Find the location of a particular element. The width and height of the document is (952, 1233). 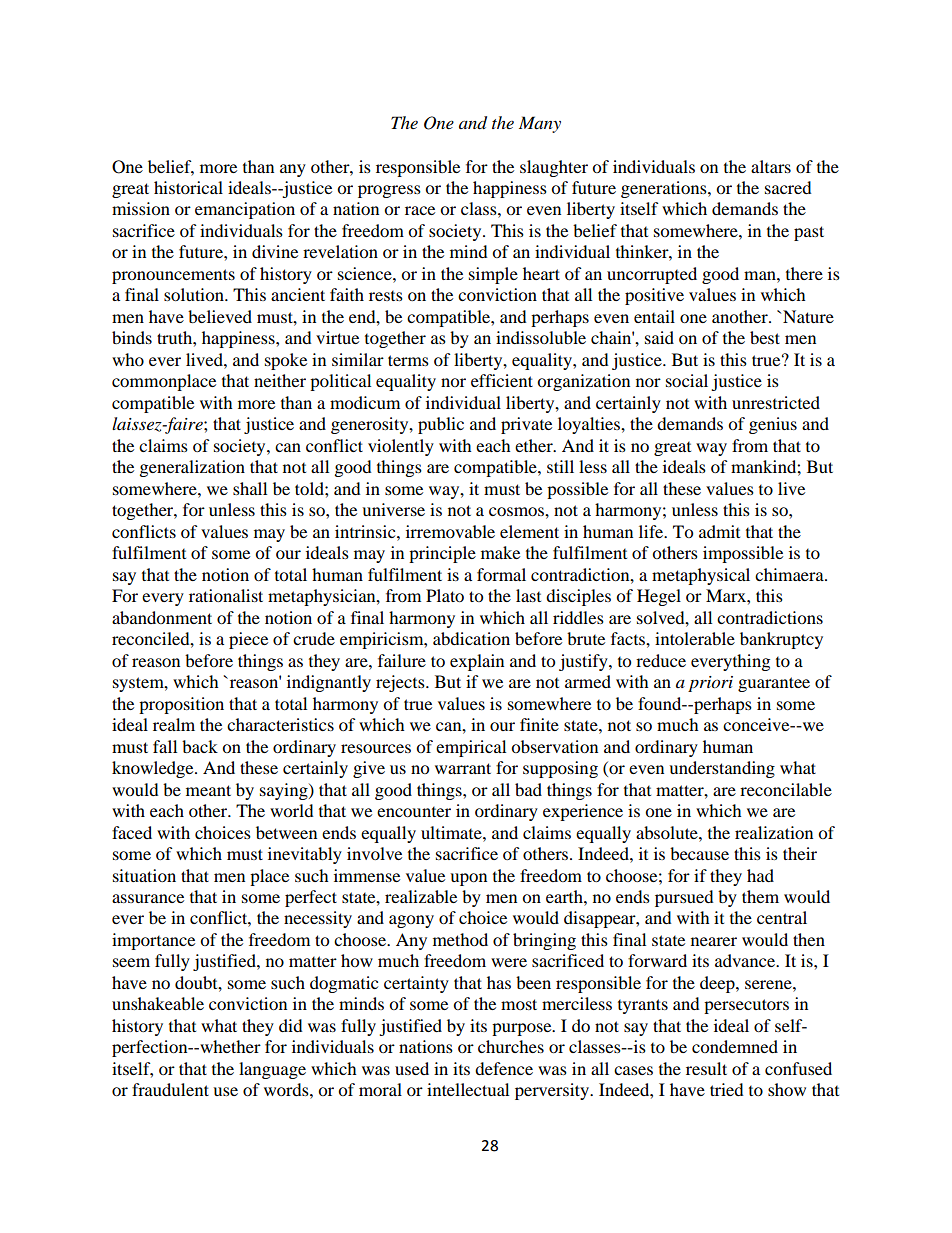

fraudulent is located at coordinates (170, 1089).
